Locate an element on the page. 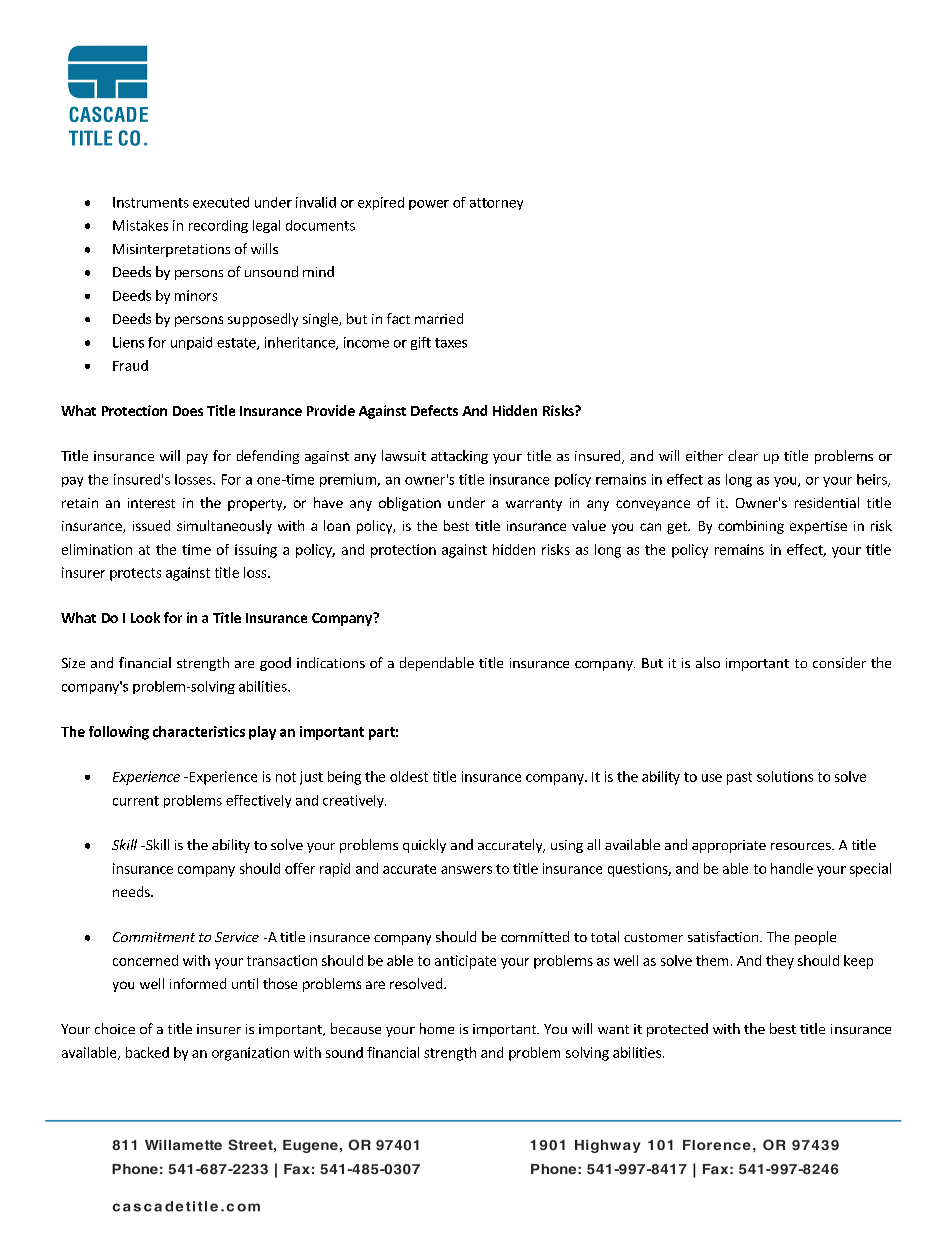 The height and width of the image is (1233, 952). power is located at coordinates (429, 205).
